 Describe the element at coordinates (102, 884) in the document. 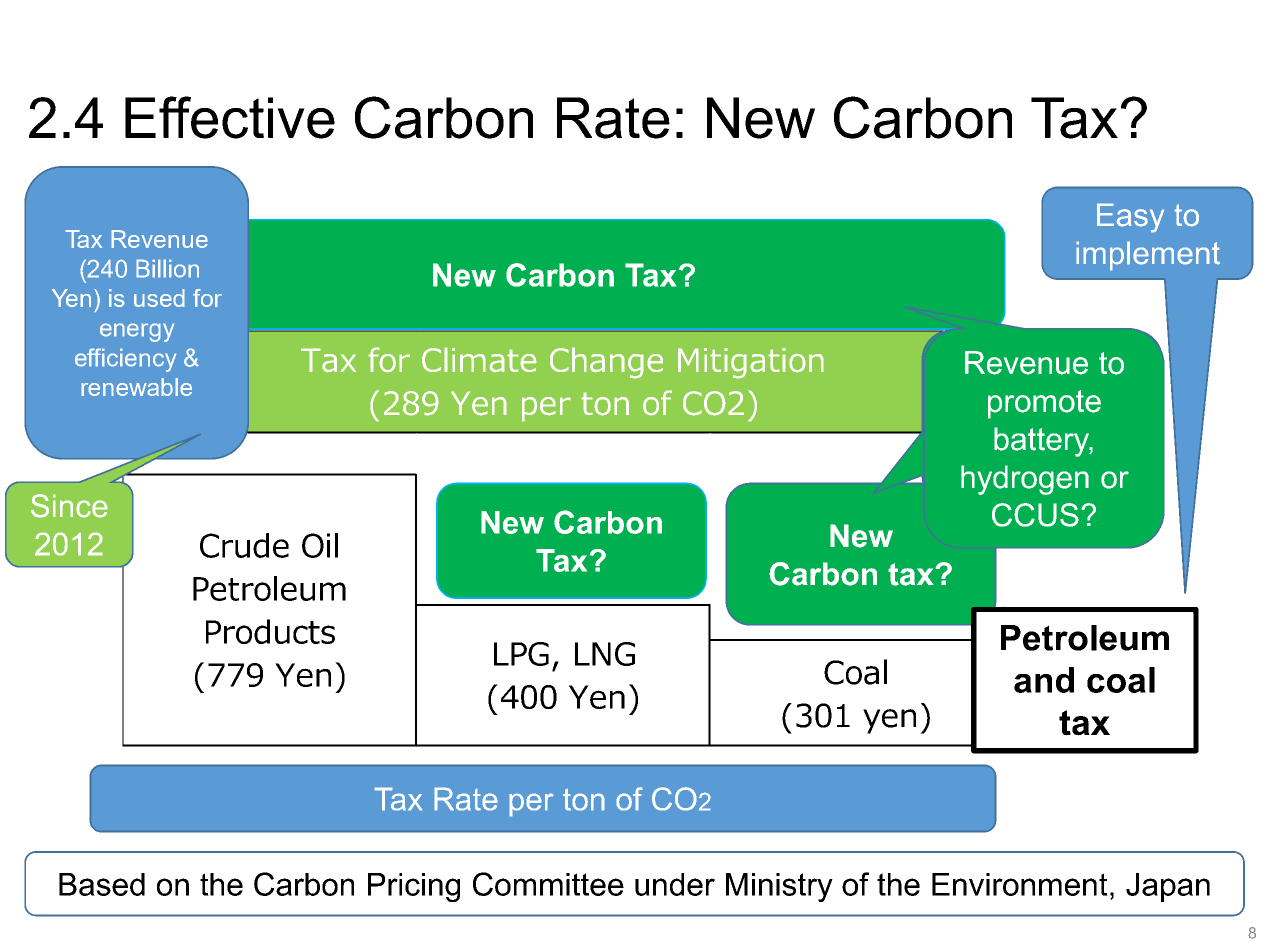

I see `Based` at that location.
